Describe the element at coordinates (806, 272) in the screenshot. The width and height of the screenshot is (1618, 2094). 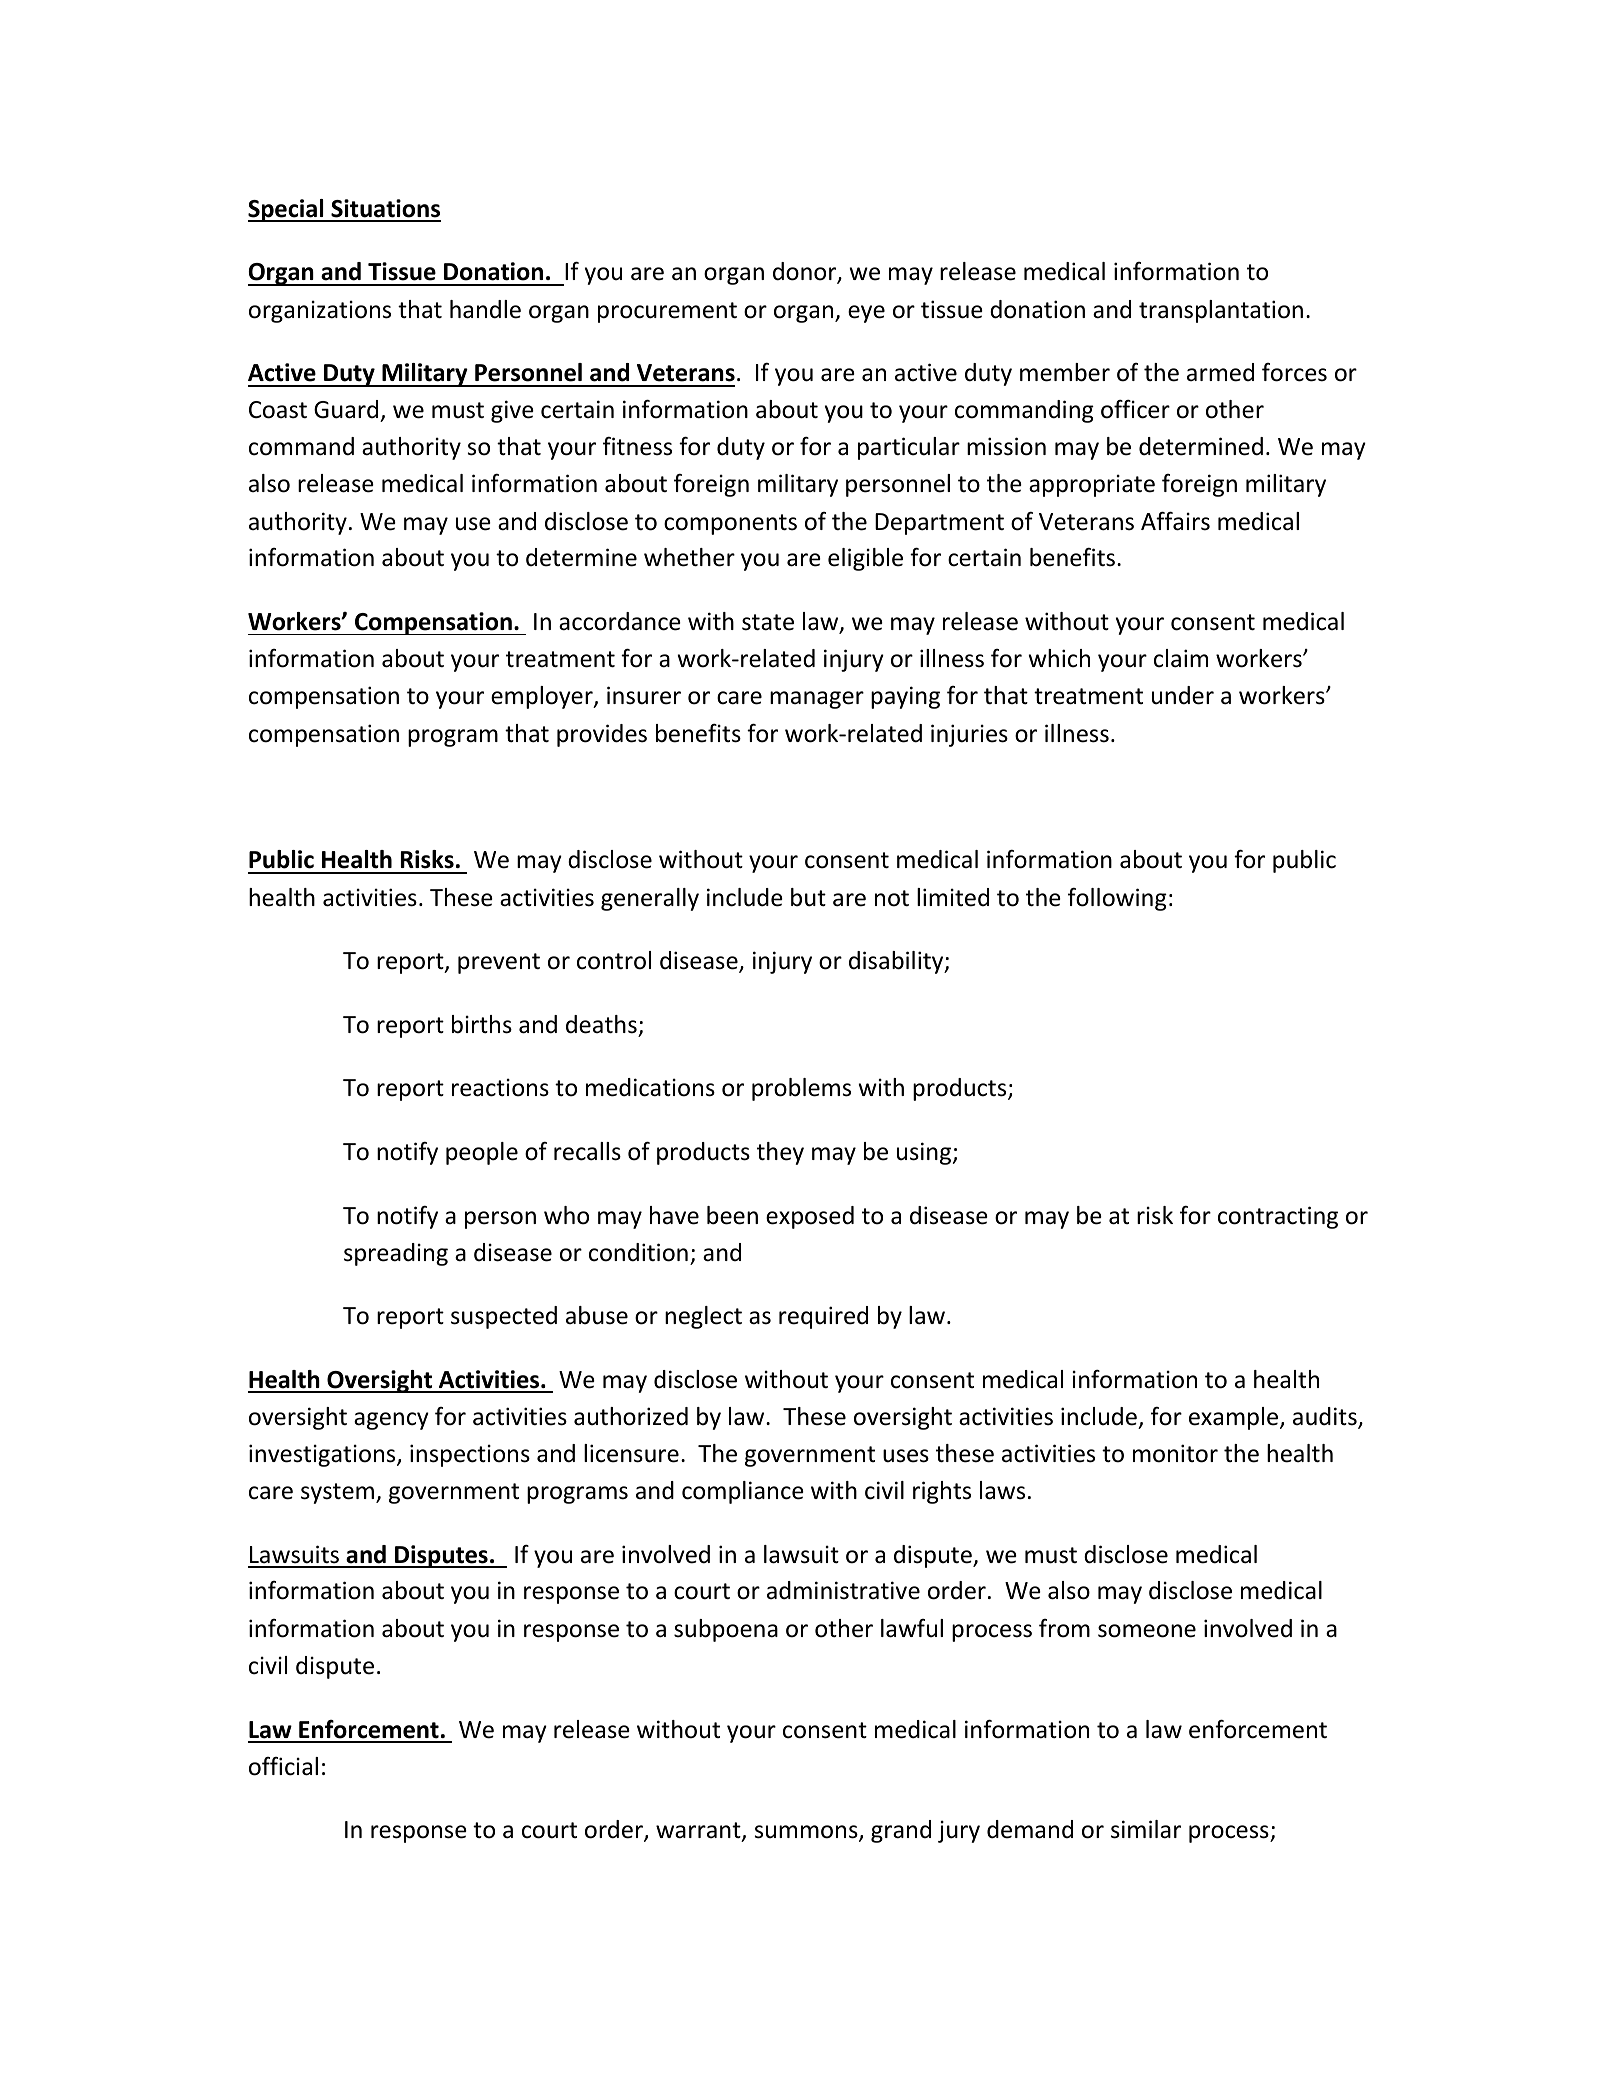
I see `donor` at that location.
